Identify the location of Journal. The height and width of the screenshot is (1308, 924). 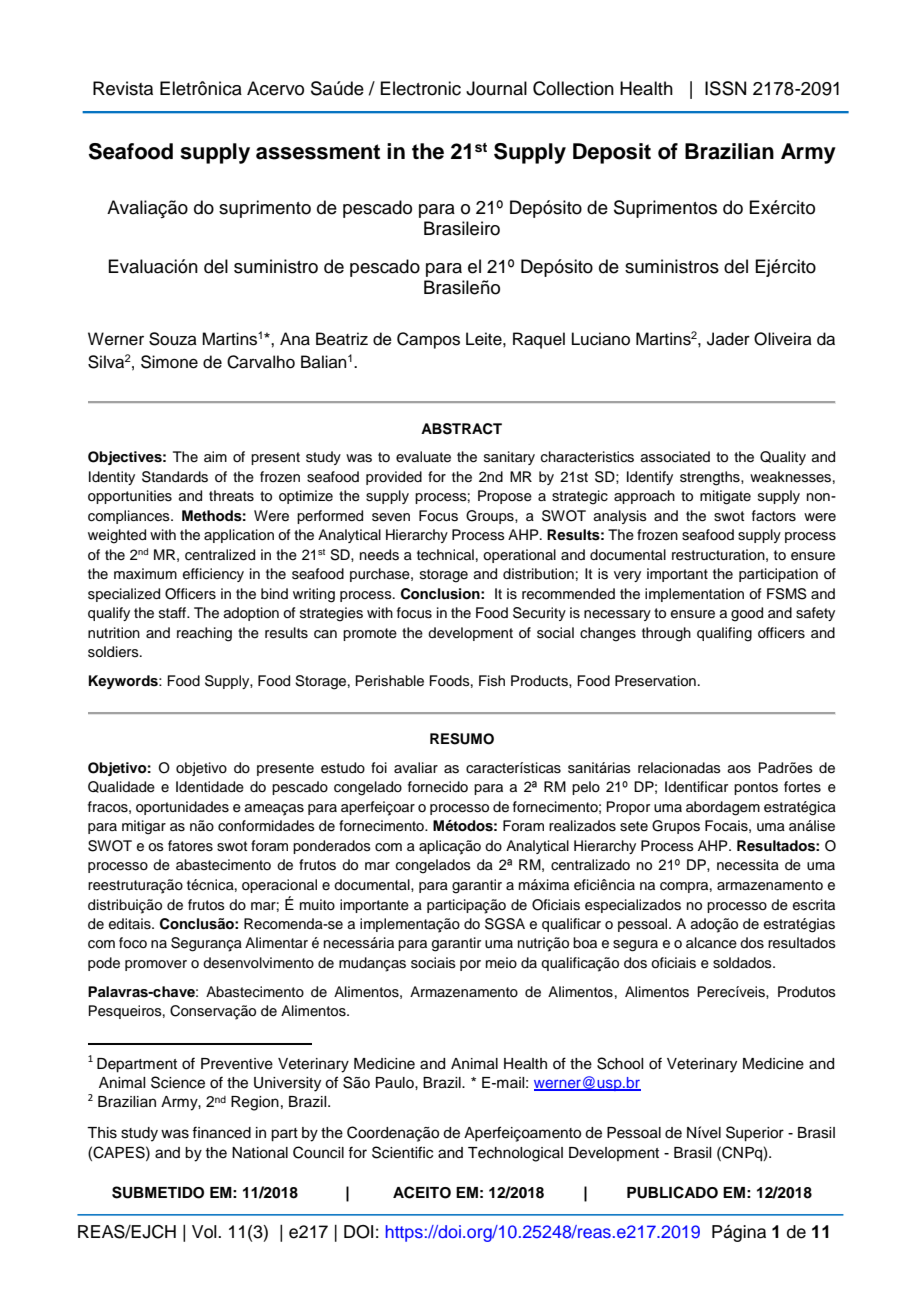
(496, 88).
